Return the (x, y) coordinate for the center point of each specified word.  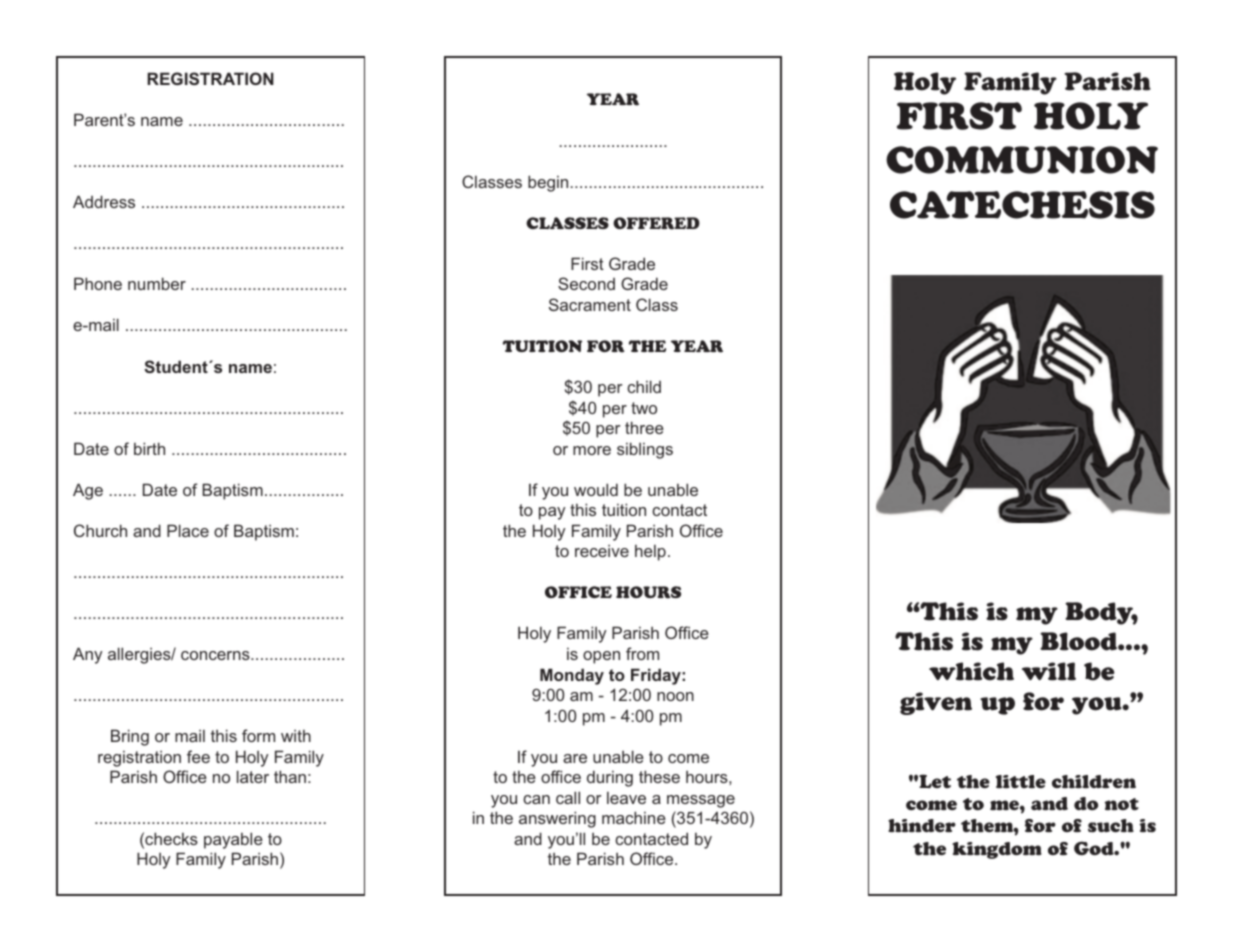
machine (634, 817)
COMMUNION (1022, 160)
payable (233, 840)
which (971, 671)
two (644, 408)
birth (149, 448)
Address (104, 201)
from (642, 653)
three (644, 427)
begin (548, 183)
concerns (216, 655)
